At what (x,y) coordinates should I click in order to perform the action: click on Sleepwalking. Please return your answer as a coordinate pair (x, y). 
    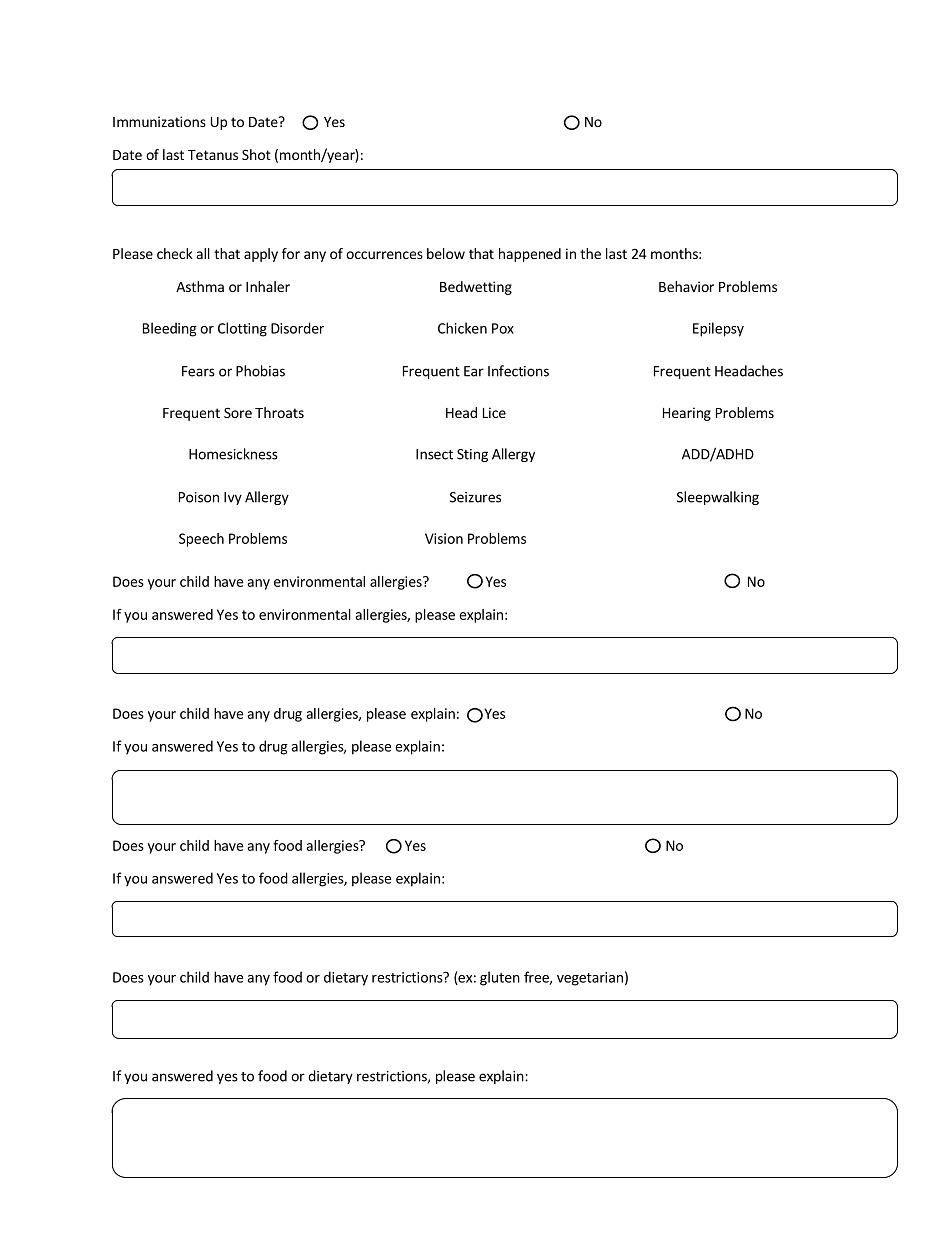
    Looking at the image, I should click on (718, 498).
